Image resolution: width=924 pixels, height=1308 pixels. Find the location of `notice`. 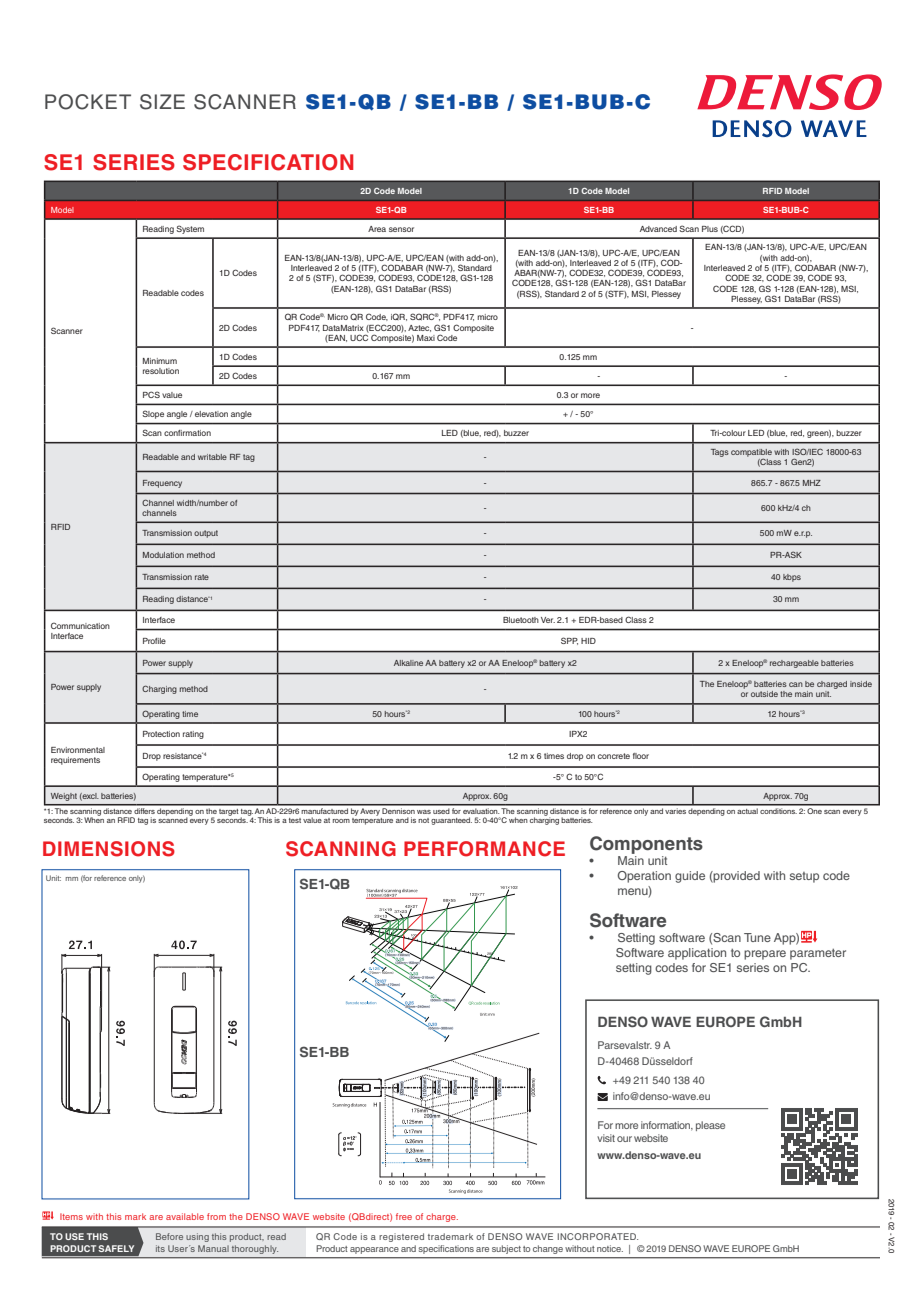

notice is located at coordinates (610, 1248).
